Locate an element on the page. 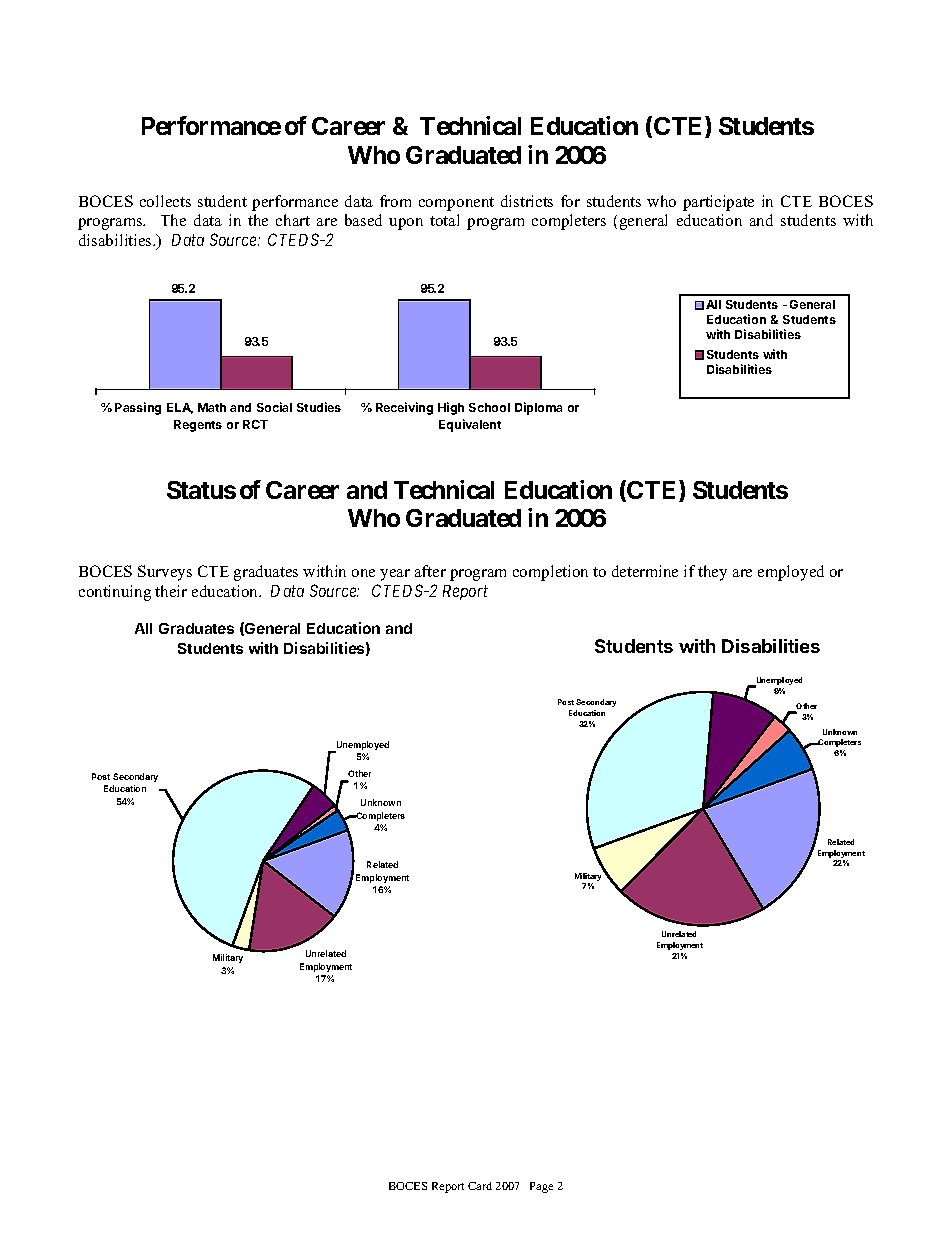 Image resolution: width=952 pixels, height=1233 pixels. Page is located at coordinates (541, 1187).
